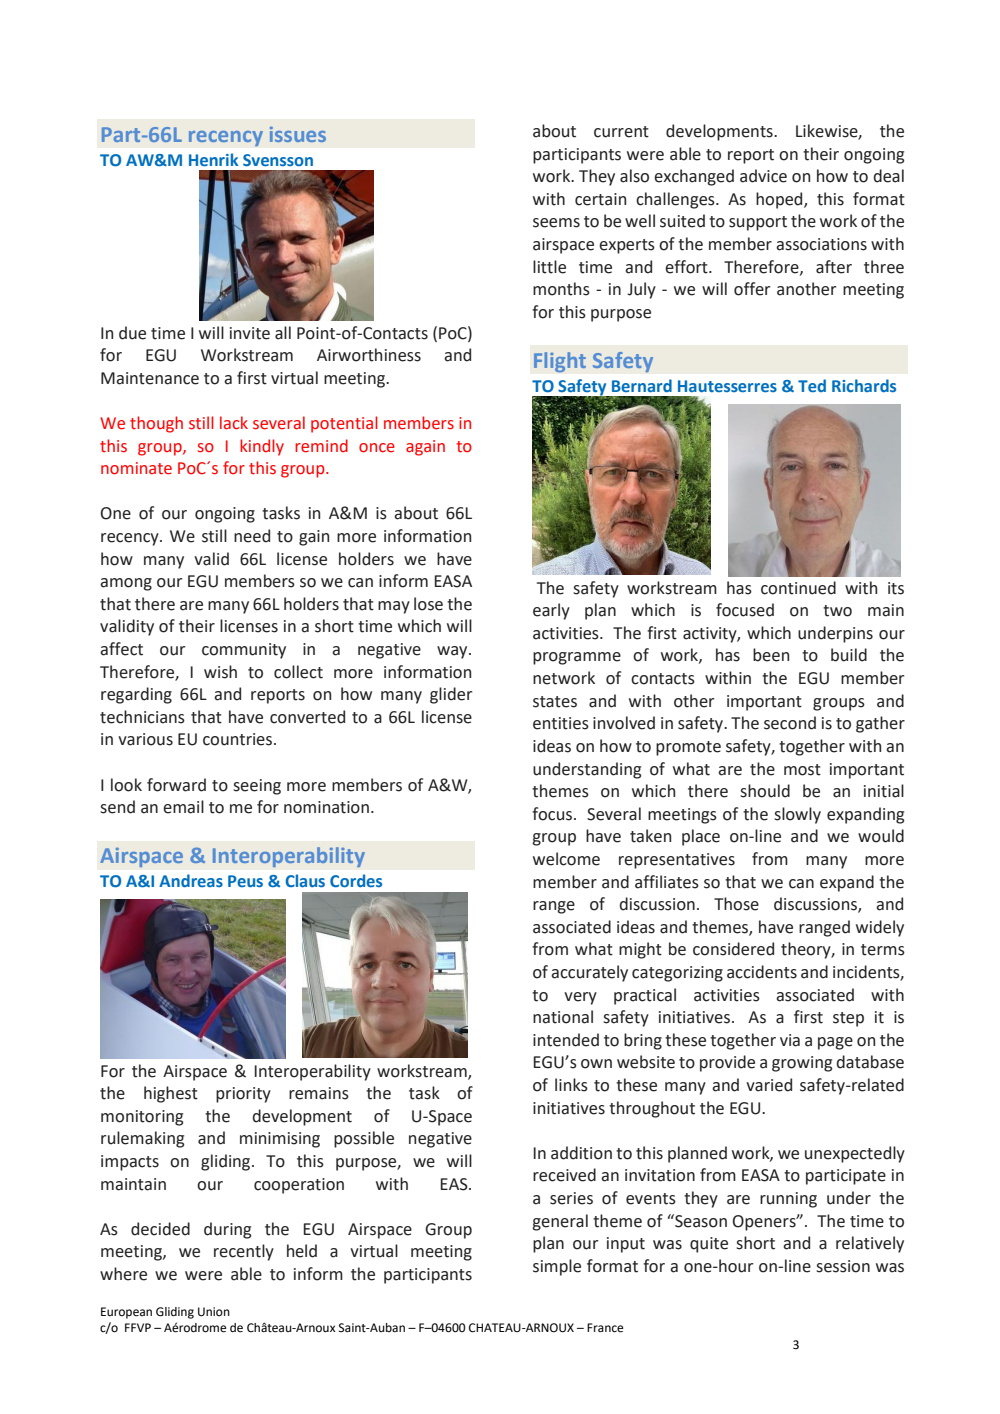 Image resolution: width=1000 pixels, height=1414 pixels. I want to click on session, so click(843, 1266).
